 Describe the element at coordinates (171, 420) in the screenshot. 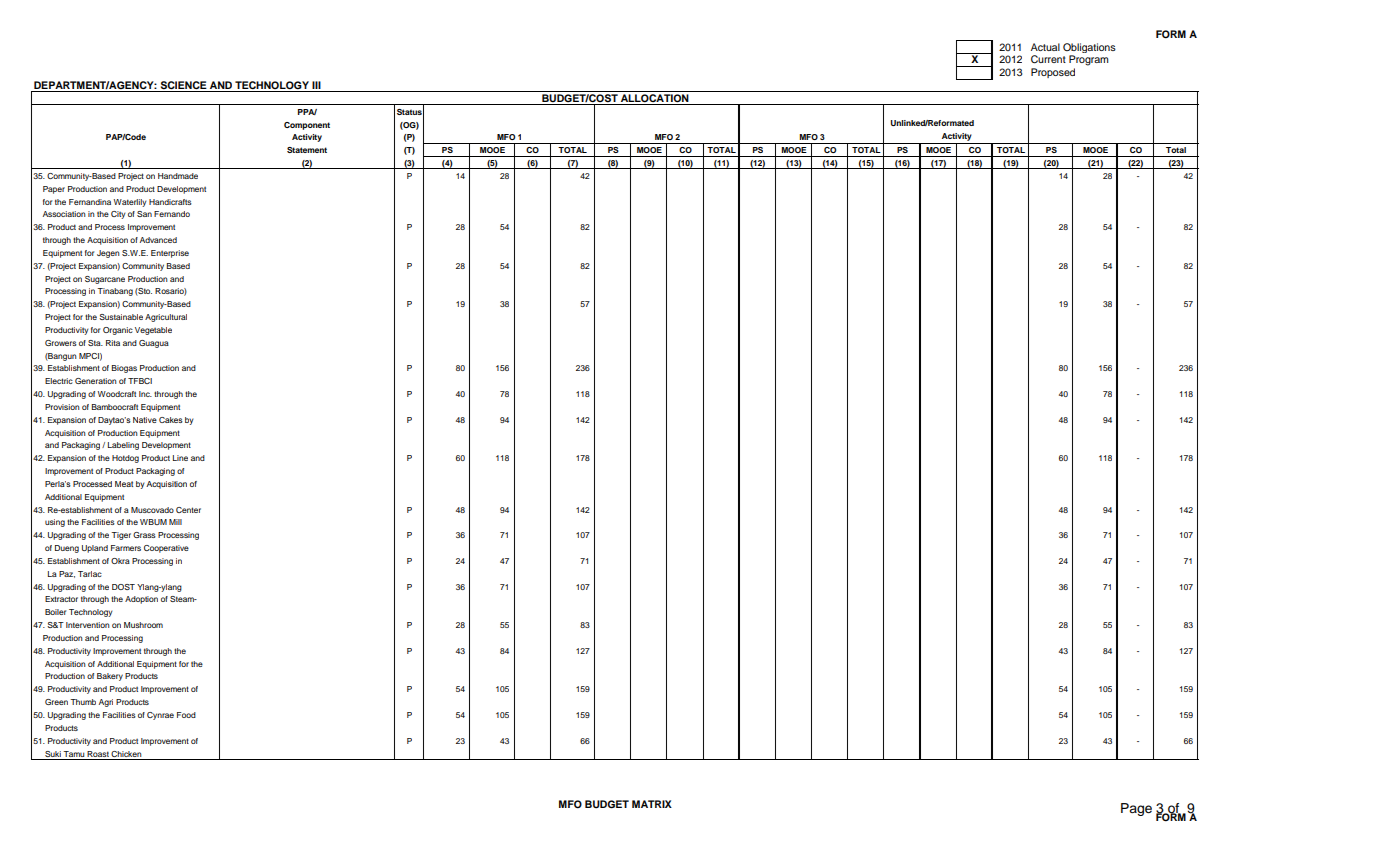

I see `Cakes` at that location.
